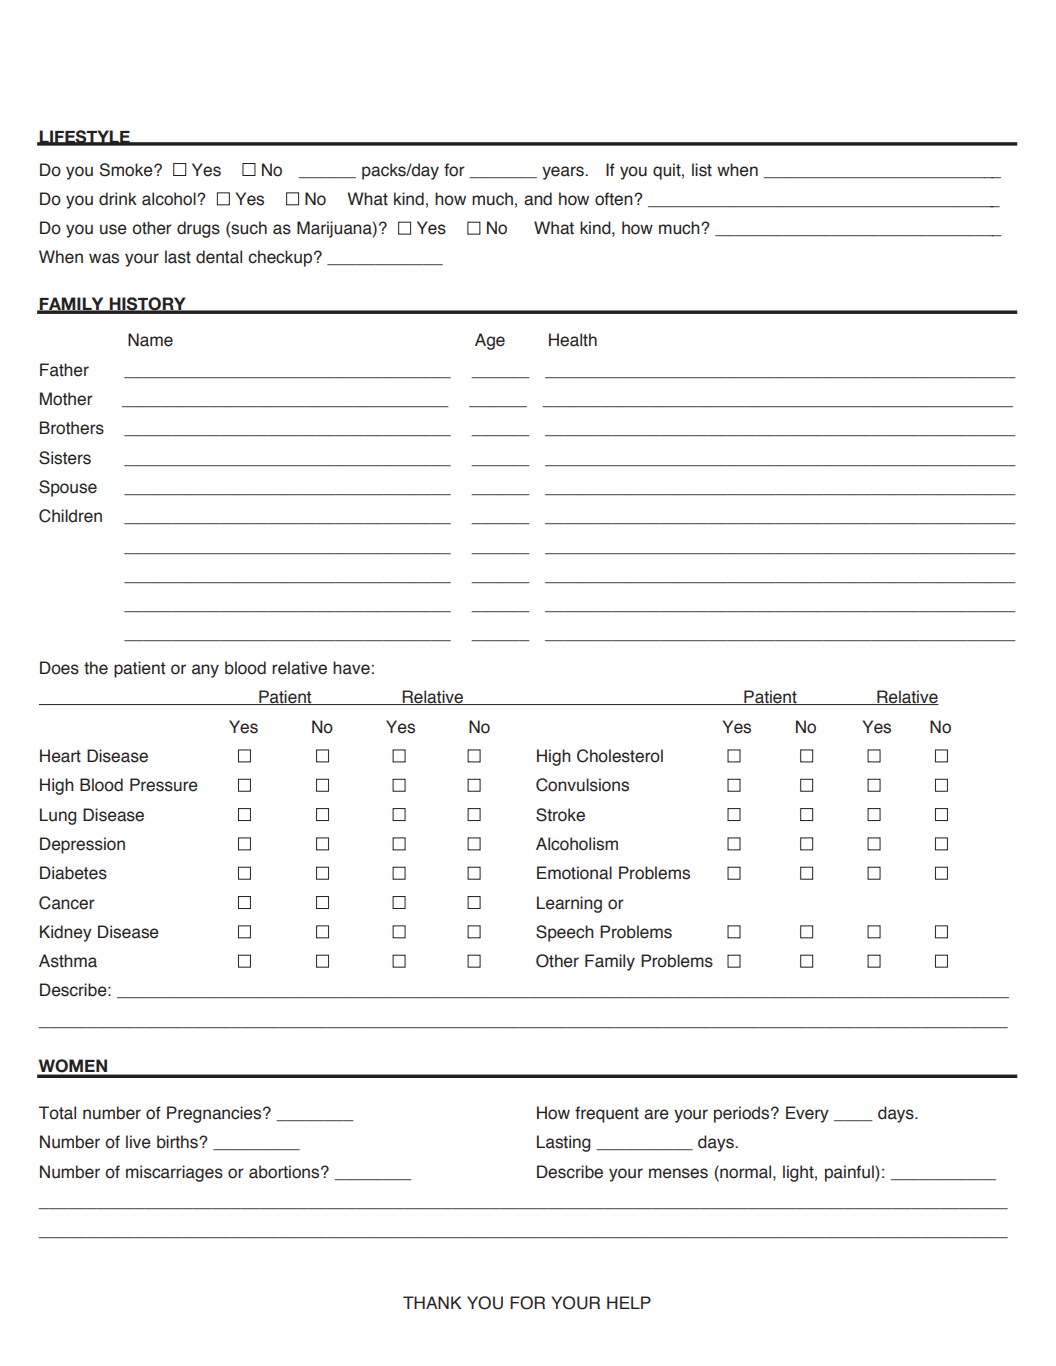  Describe the element at coordinates (607, 1114) in the document. I see `frequent` at that location.
